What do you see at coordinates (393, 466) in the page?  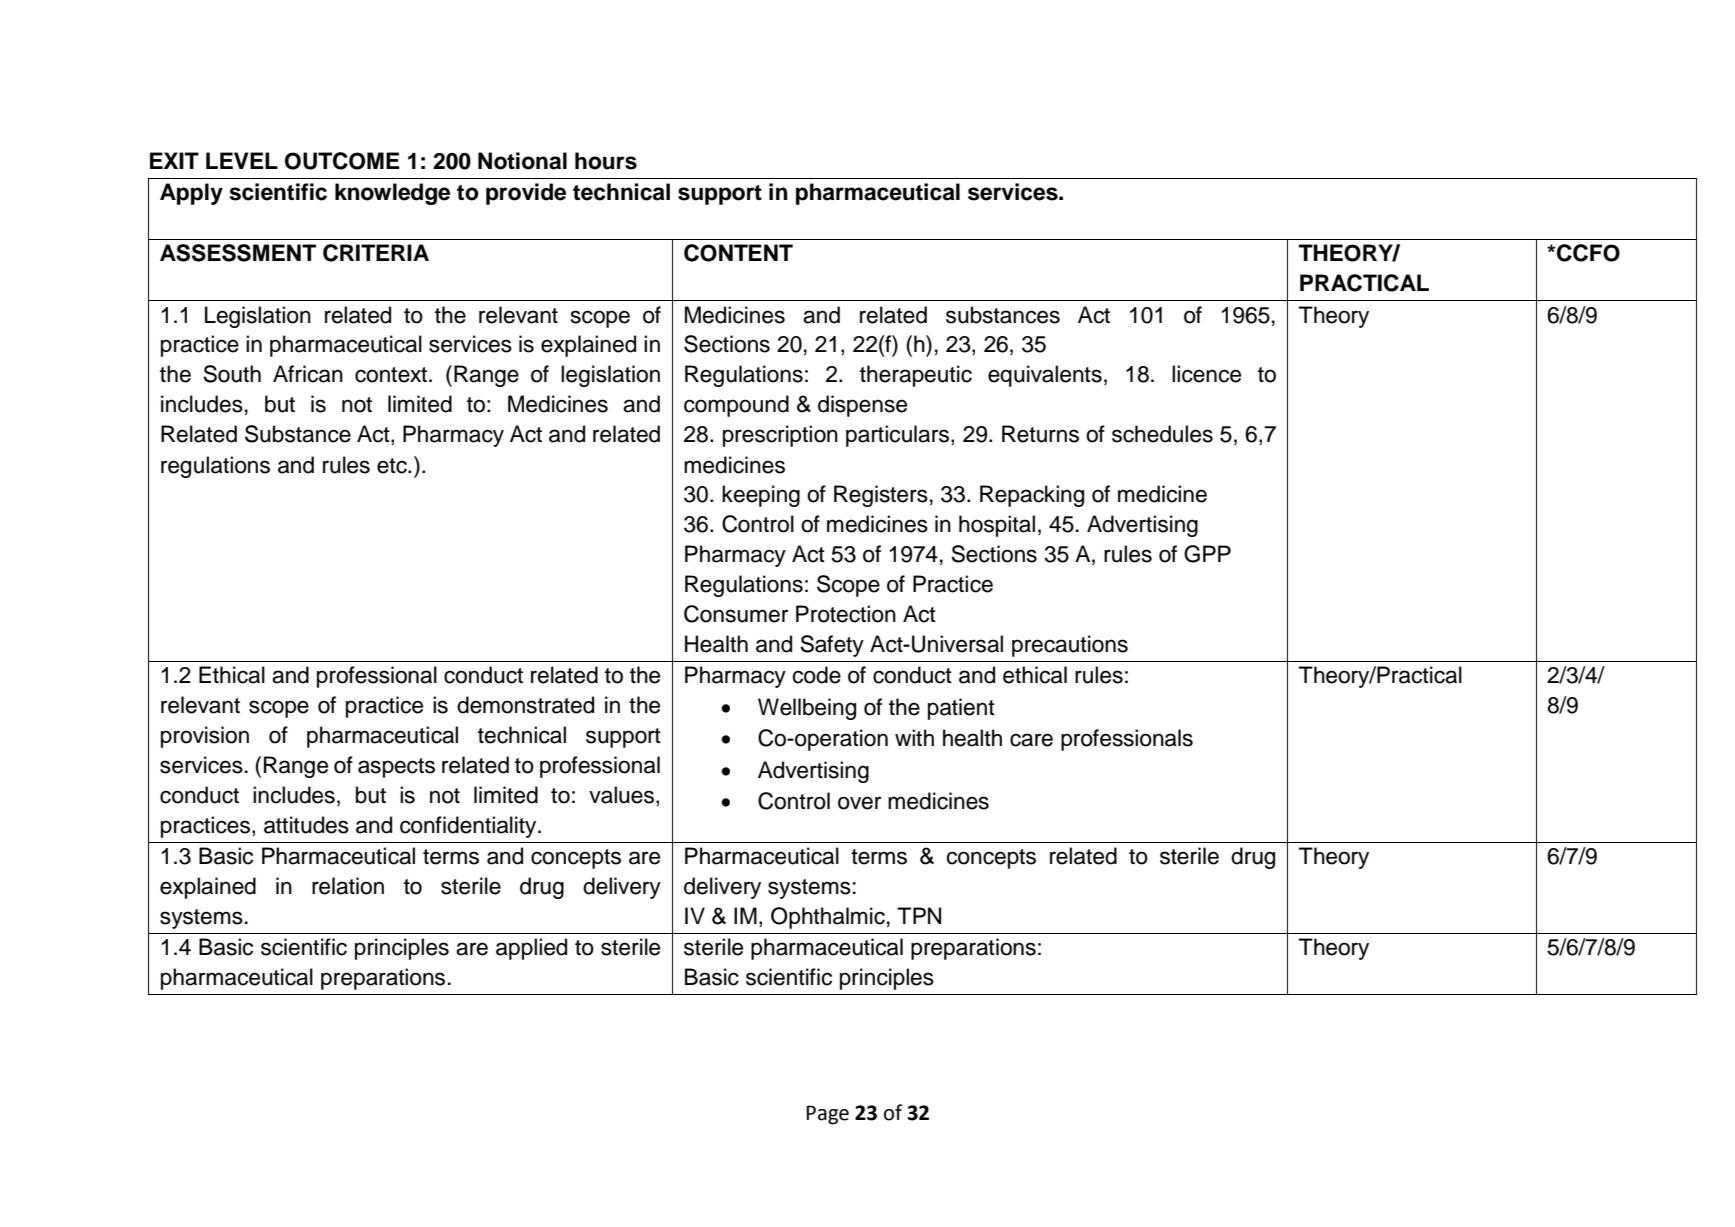 I see `etc` at bounding box center [393, 466].
